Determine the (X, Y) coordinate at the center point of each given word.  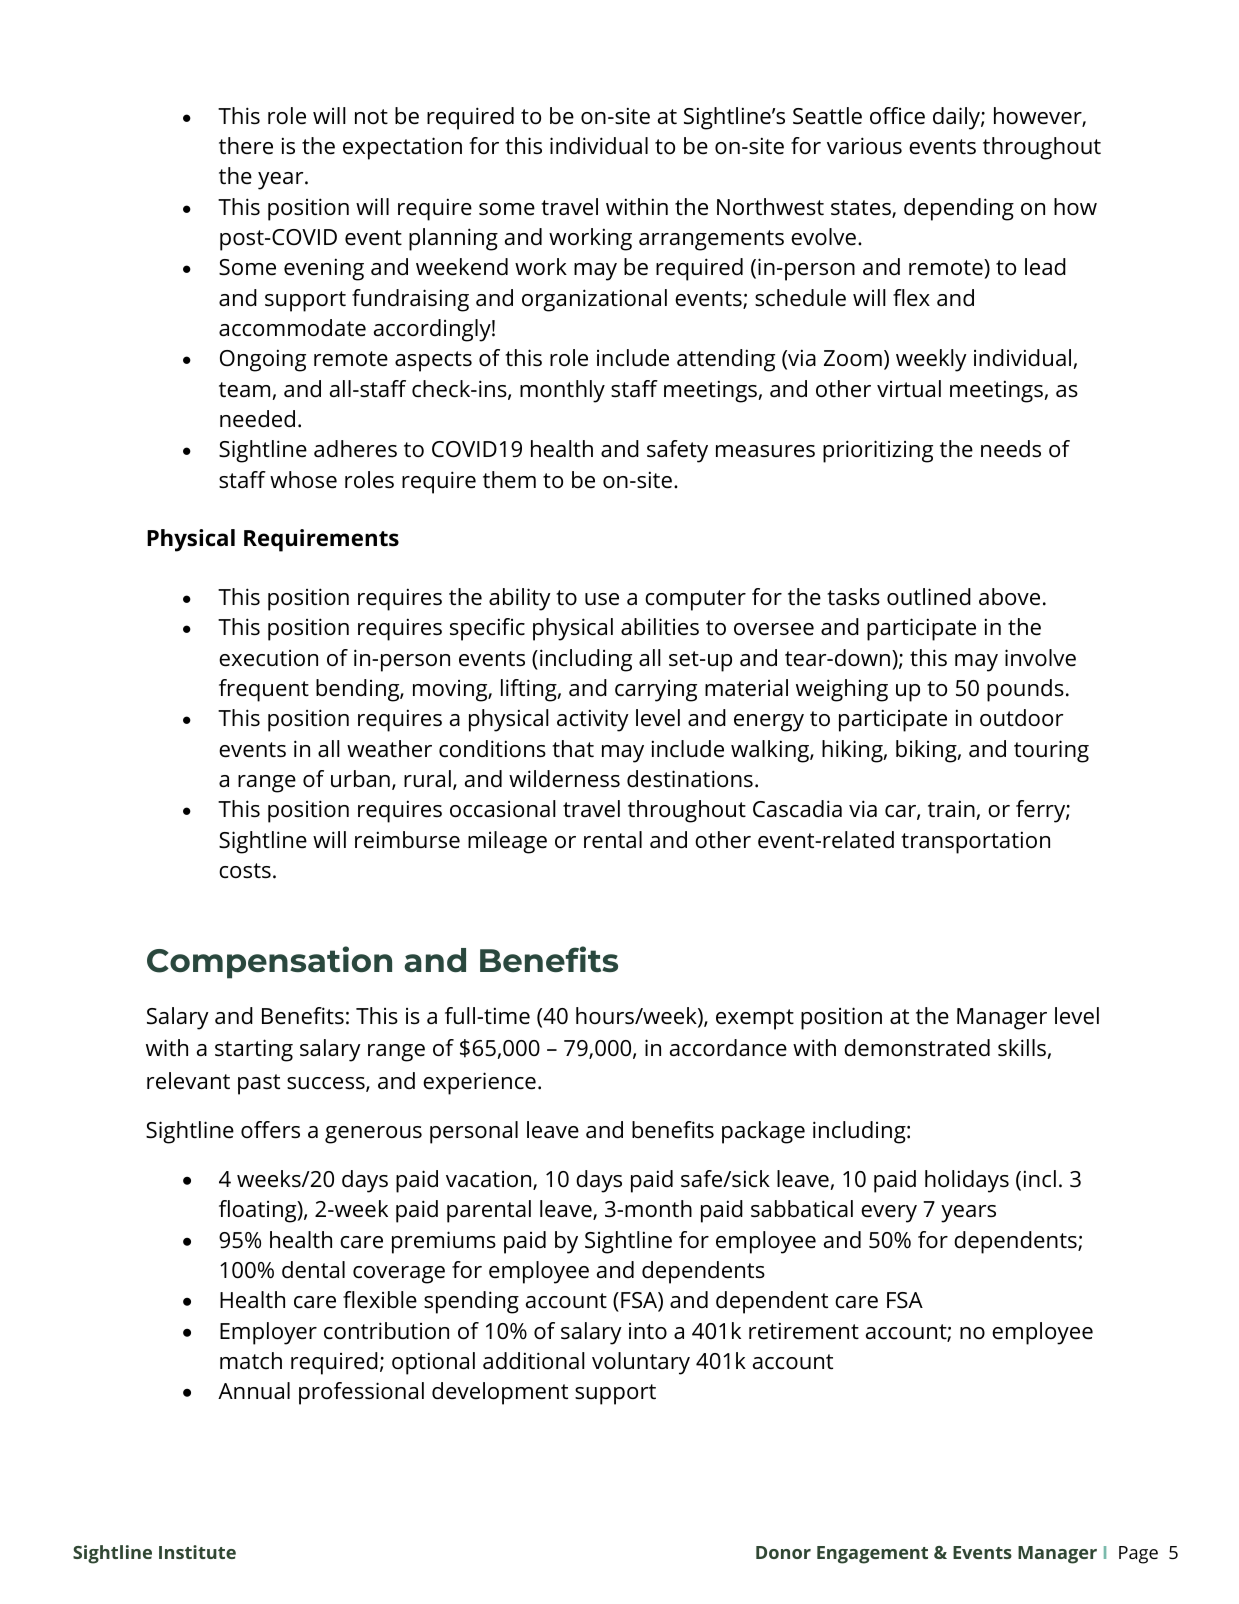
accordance (728, 1048)
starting (254, 1050)
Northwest (770, 207)
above (1009, 597)
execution (268, 658)
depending (959, 209)
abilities (660, 627)
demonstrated (917, 1048)
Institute (197, 1552)
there (246, 146)
